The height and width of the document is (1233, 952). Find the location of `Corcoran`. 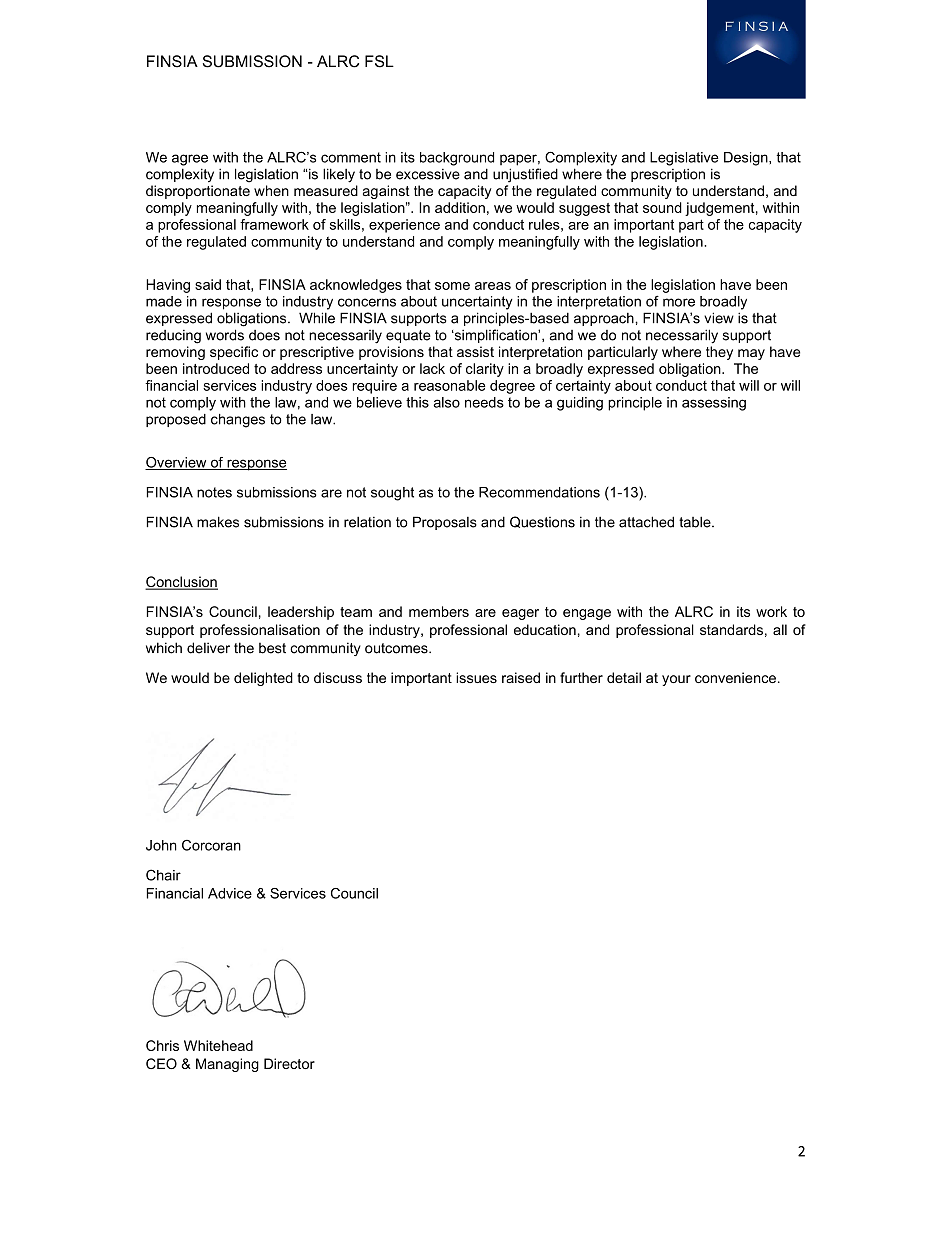

Corcoran is located at coordinates (211, 845).
